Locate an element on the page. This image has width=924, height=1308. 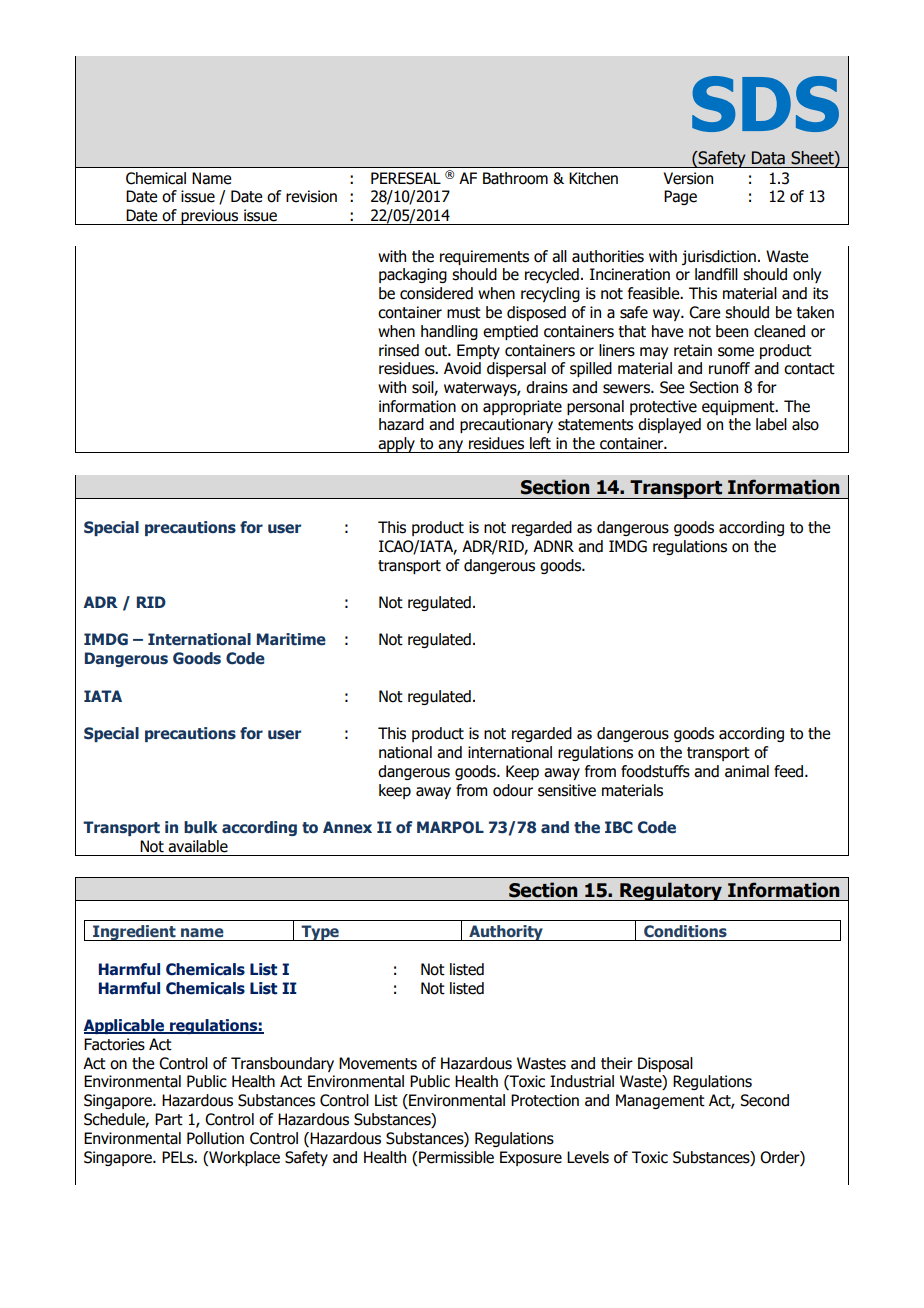
Pollution is located at coordinates (215, 1138).
